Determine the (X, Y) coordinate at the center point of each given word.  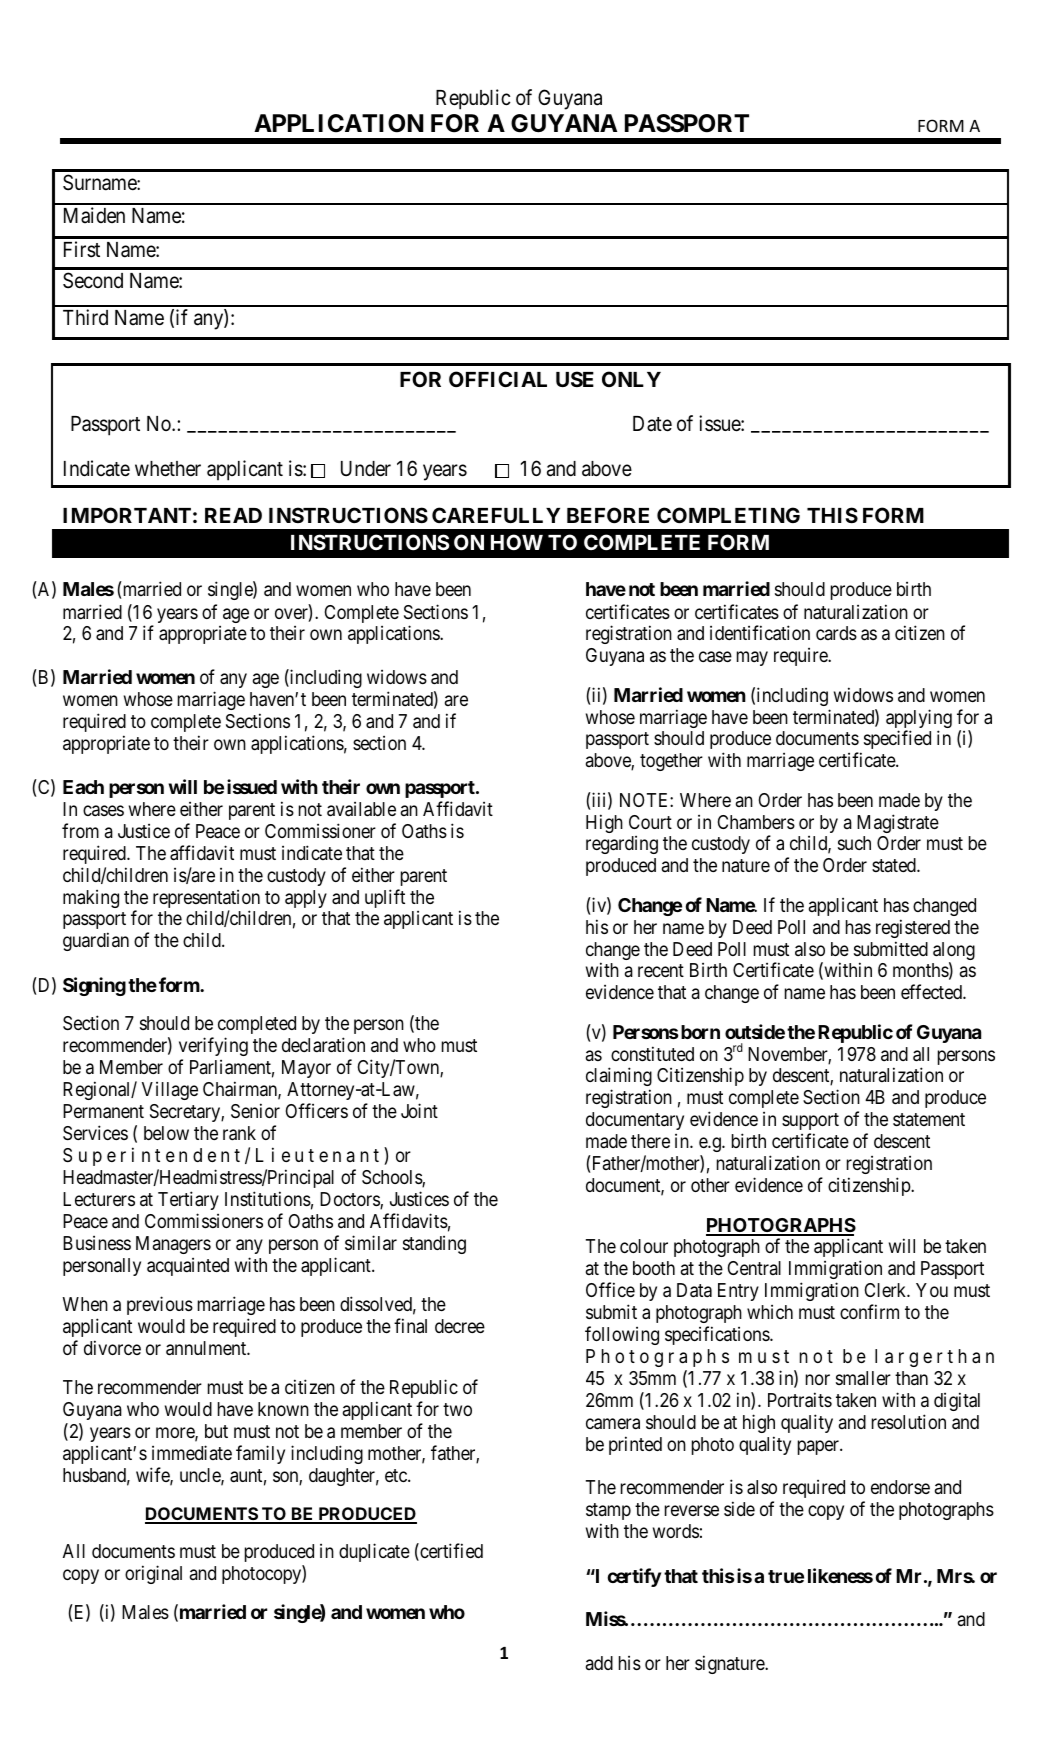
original (153, 1574)
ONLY (631, 379)
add (599, 1663)
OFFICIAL (498, 379)
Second (93, 280)
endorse (900, 1487)
